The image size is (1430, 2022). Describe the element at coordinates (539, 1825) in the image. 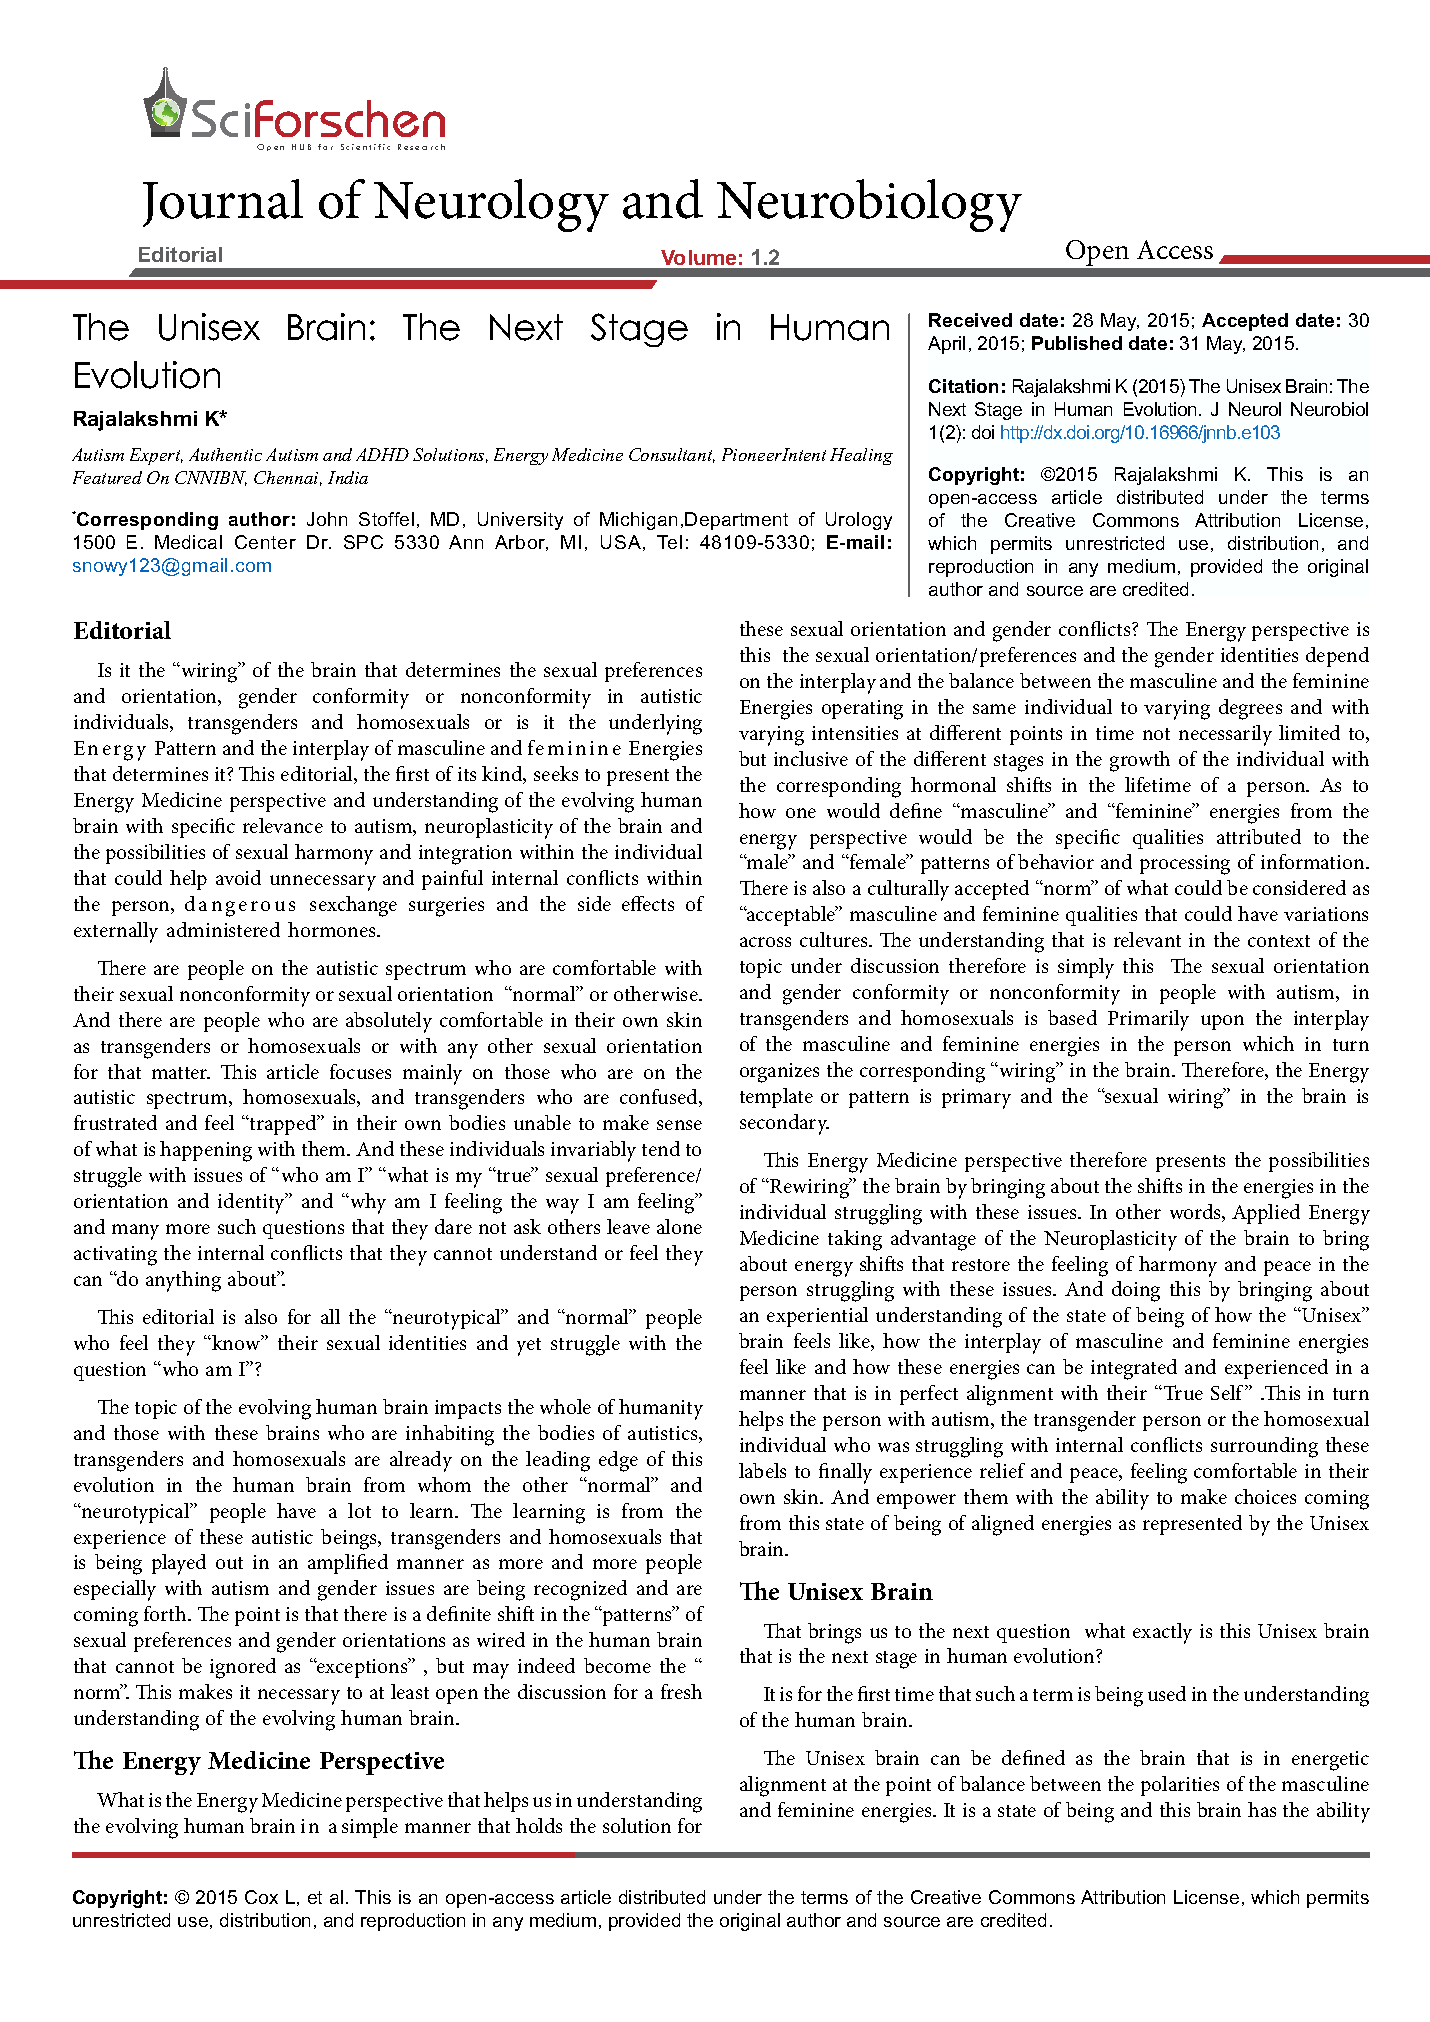

I see `holds` at that location.
